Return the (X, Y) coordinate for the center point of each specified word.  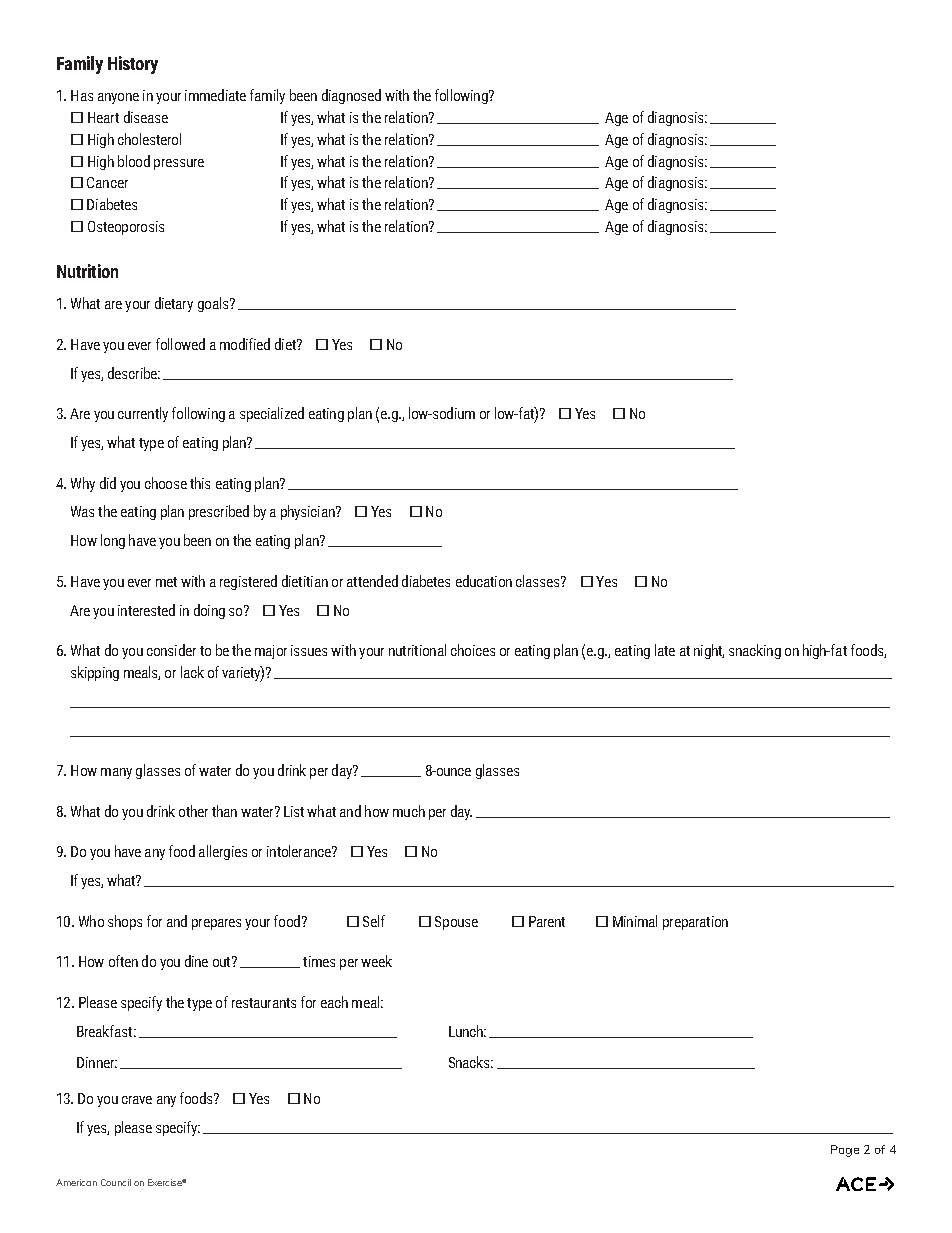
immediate (215, 95)
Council (116, 1182)
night (709, 651)
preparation (695, 923)
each (334, 1002)
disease (146, 117)
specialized (272, 414)
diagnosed (351, 96)
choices (473, 650)
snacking (755, 651)
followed (180, 344)
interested (146, 610)
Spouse (456, 923)
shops (125, 922)
